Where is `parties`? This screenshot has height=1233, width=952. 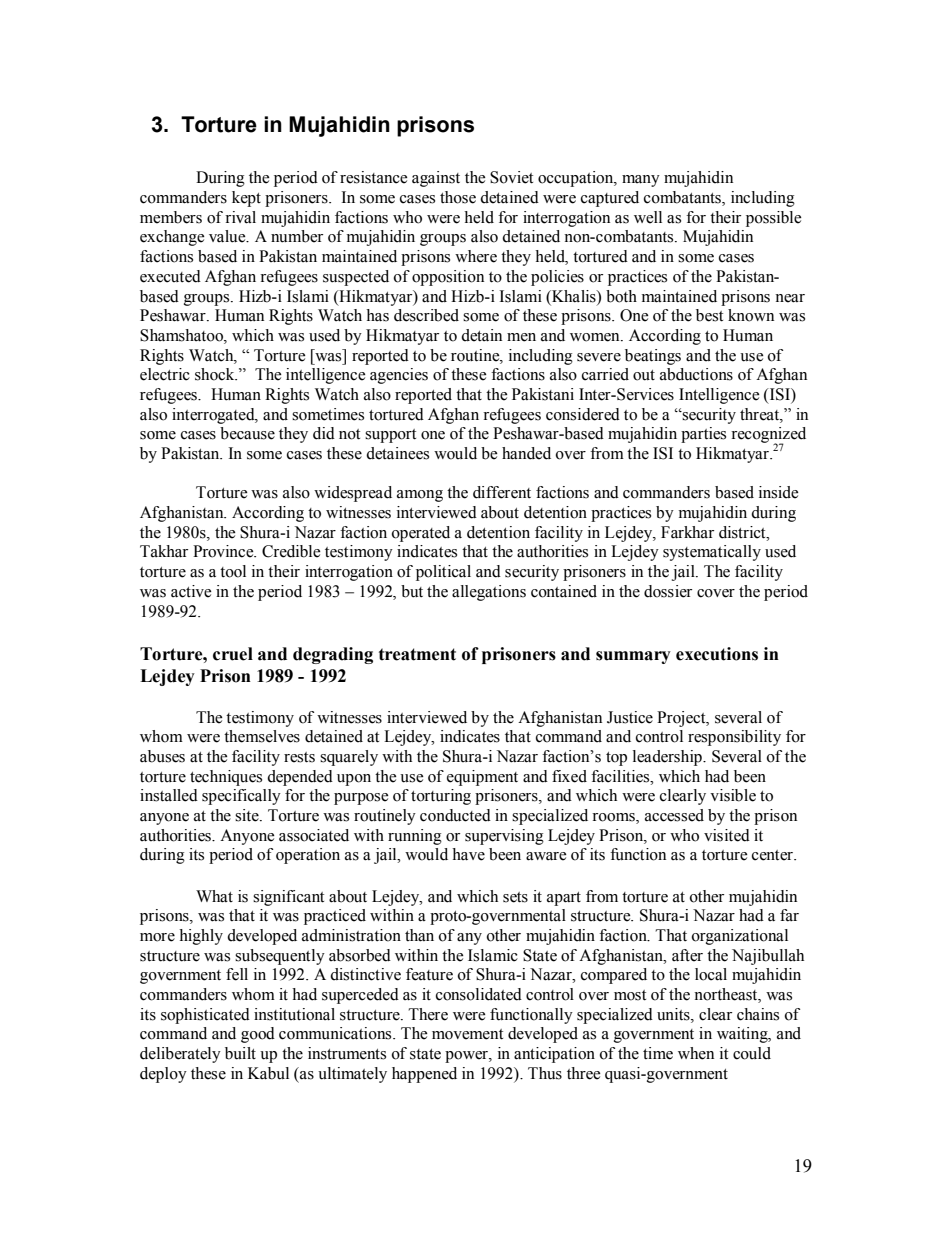
parties is located at coordinates (703, 435).
